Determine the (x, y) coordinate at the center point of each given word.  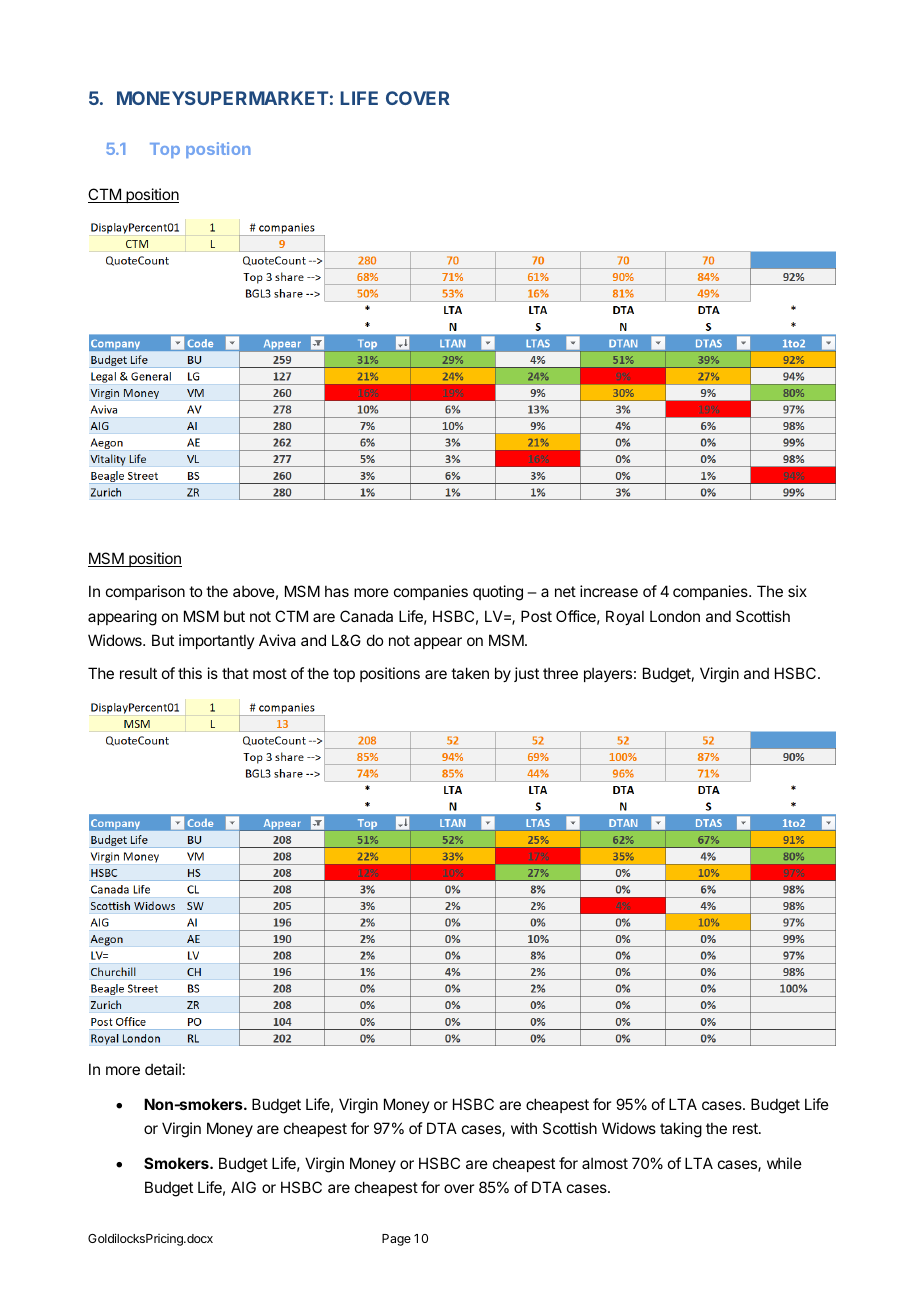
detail (163, 1069)
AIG (243, 1187)
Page (396, 1240)
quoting (498, 593)
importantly (217, 641)
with (524, 1128)
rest (746, 1128)
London (675, 616)
